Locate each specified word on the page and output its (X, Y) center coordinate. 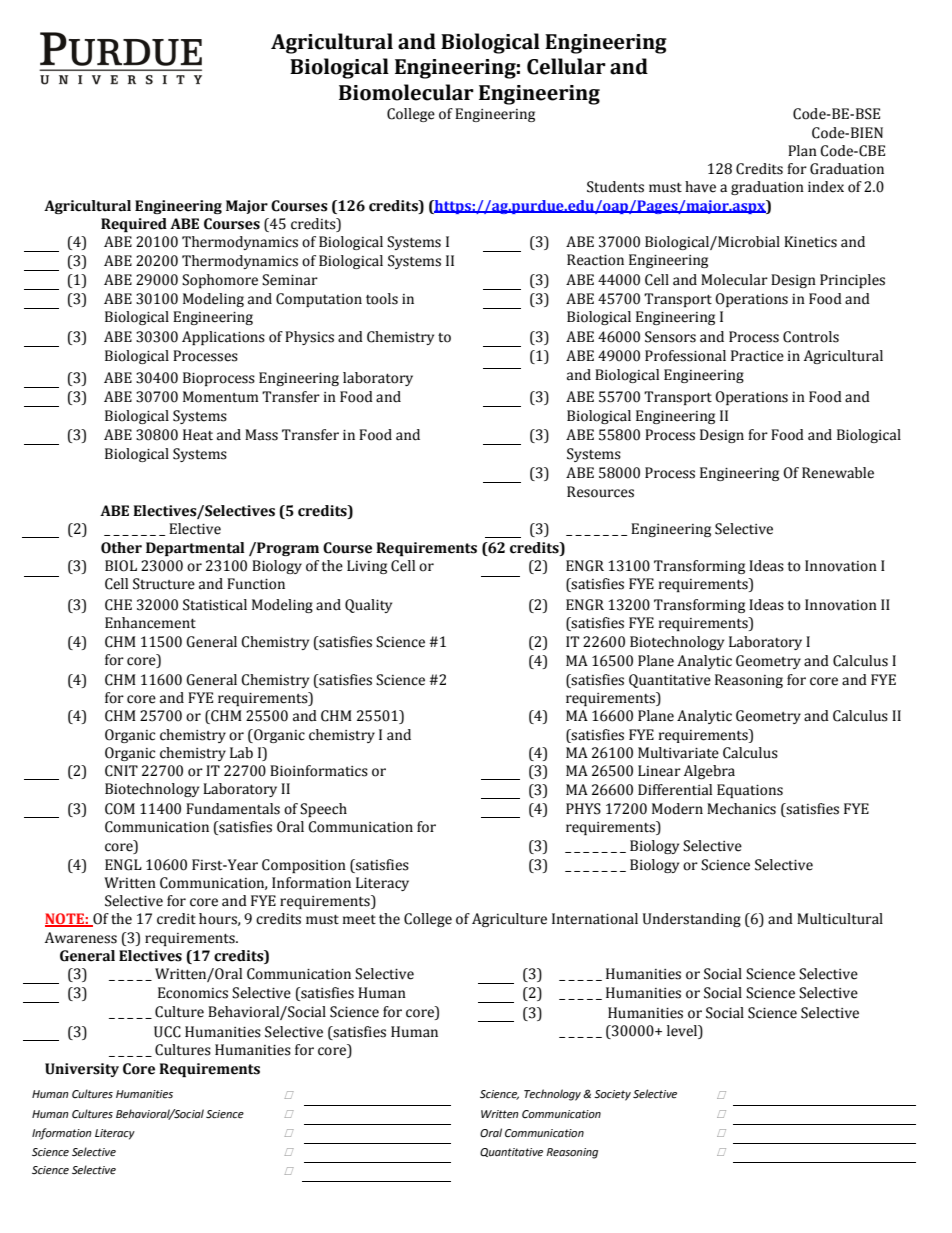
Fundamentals (233, 809)
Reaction (595, 260)
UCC (167, 1032)
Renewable (838, 473)
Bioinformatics (319, 771)
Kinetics (810, 242)
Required (134, 225)
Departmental (195, 549)
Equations (750, 791)
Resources (600, 492)
